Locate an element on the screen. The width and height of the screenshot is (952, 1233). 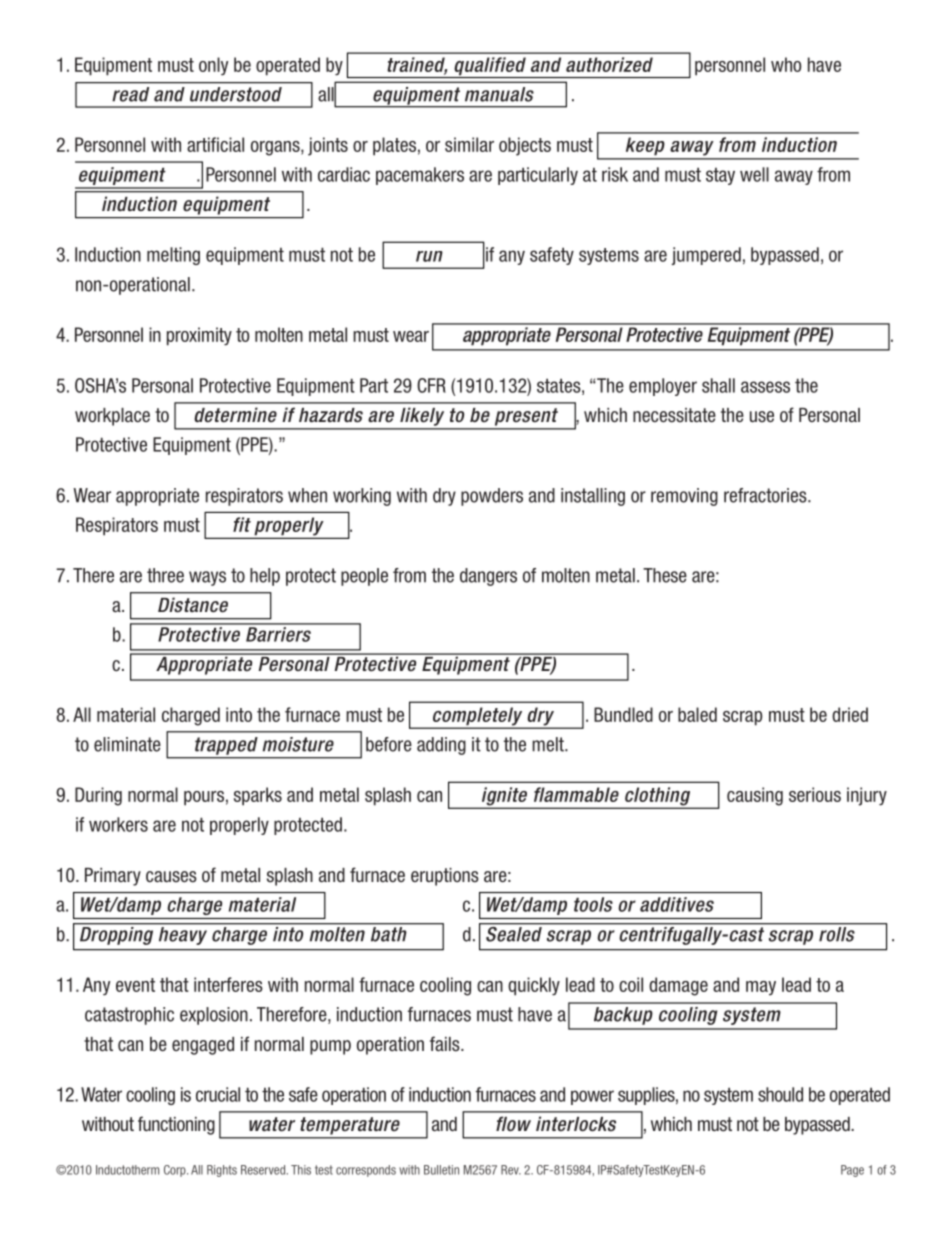
who is located at coordinates (786, 64).
